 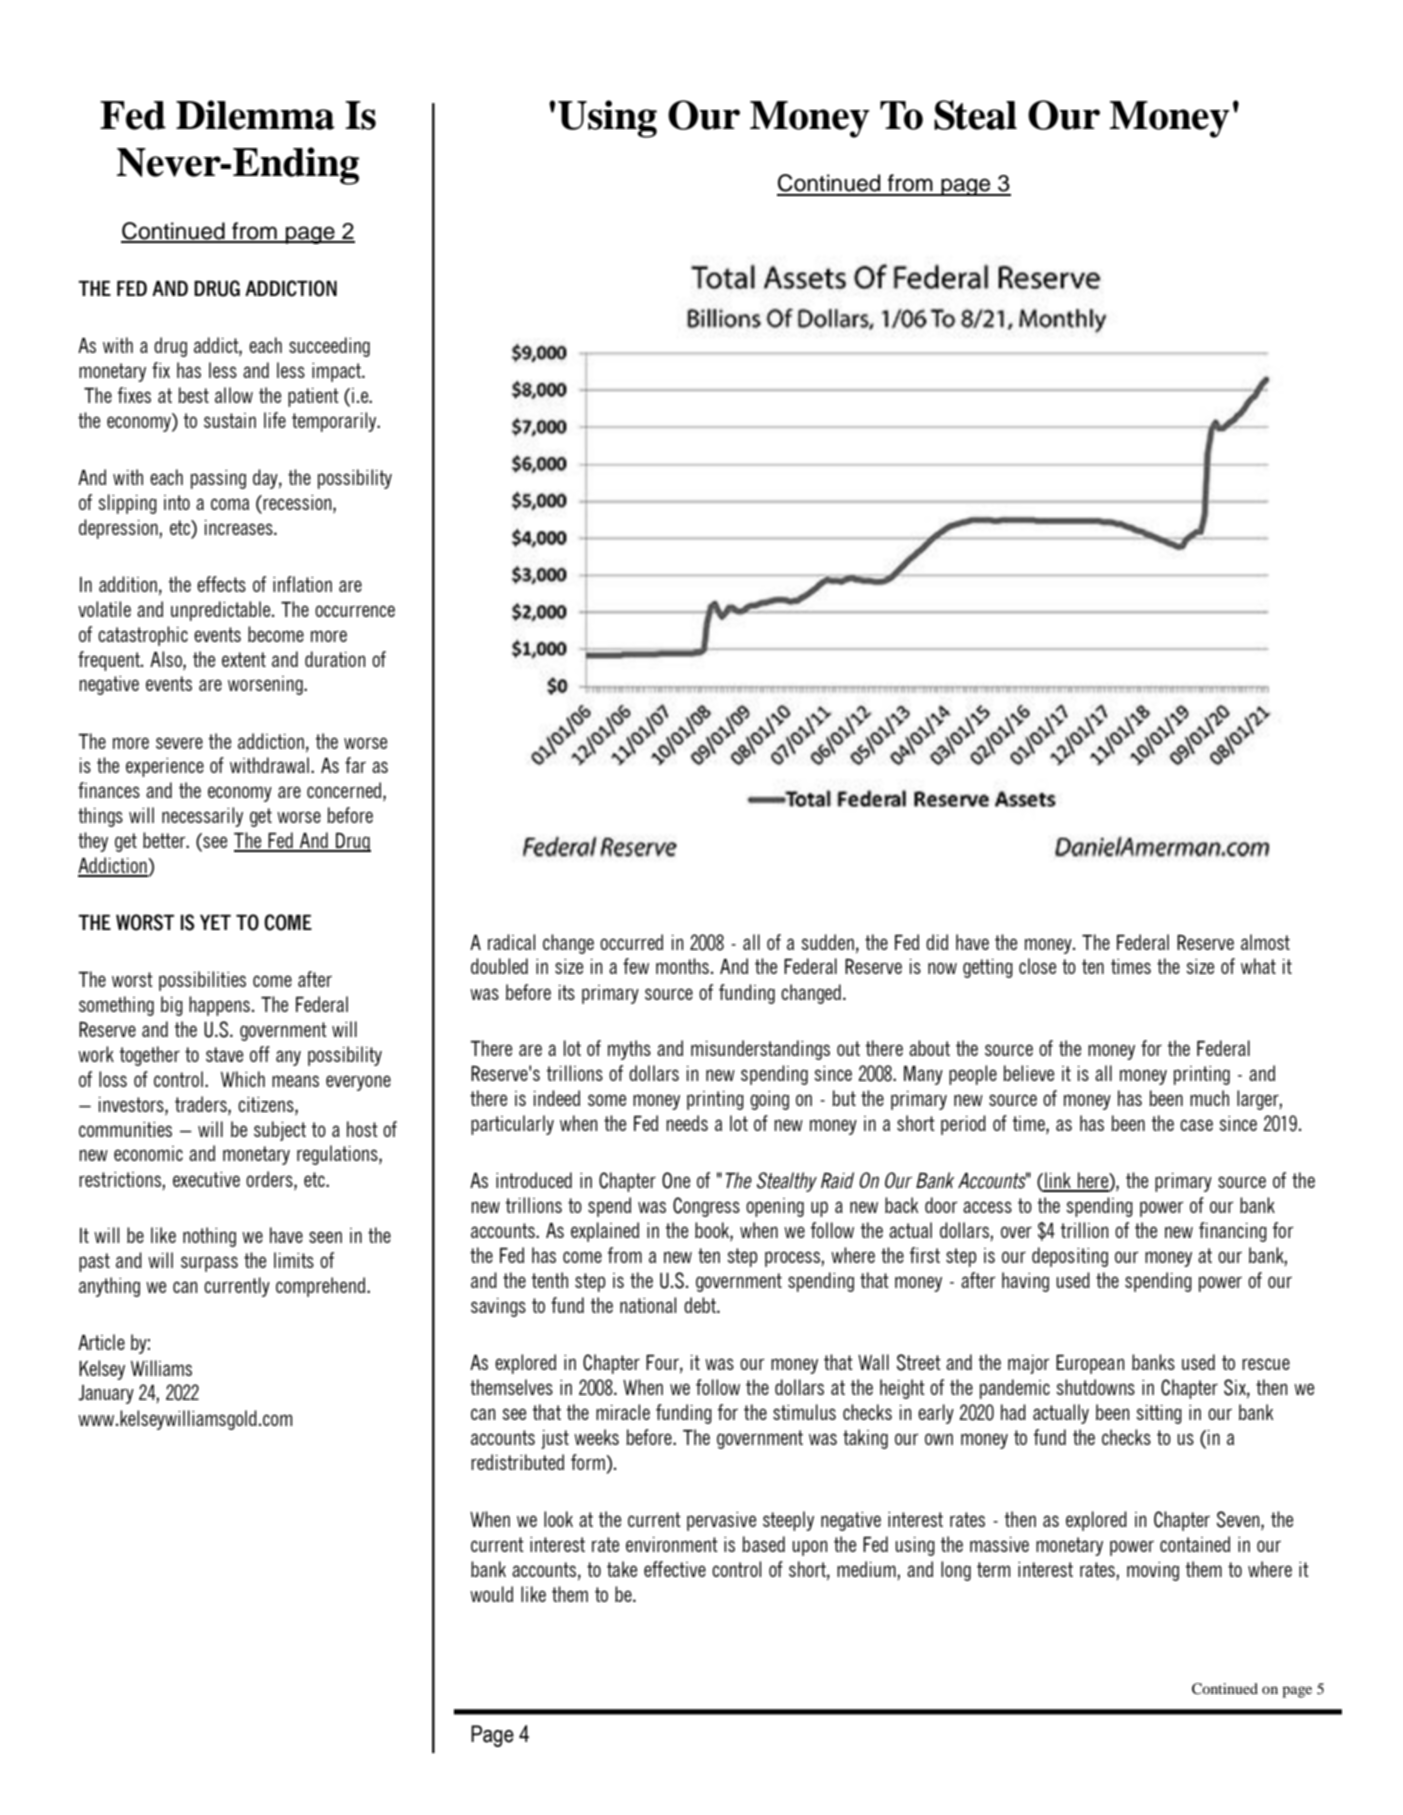 I want to click on necessarily, so click(x=202, y=817).
